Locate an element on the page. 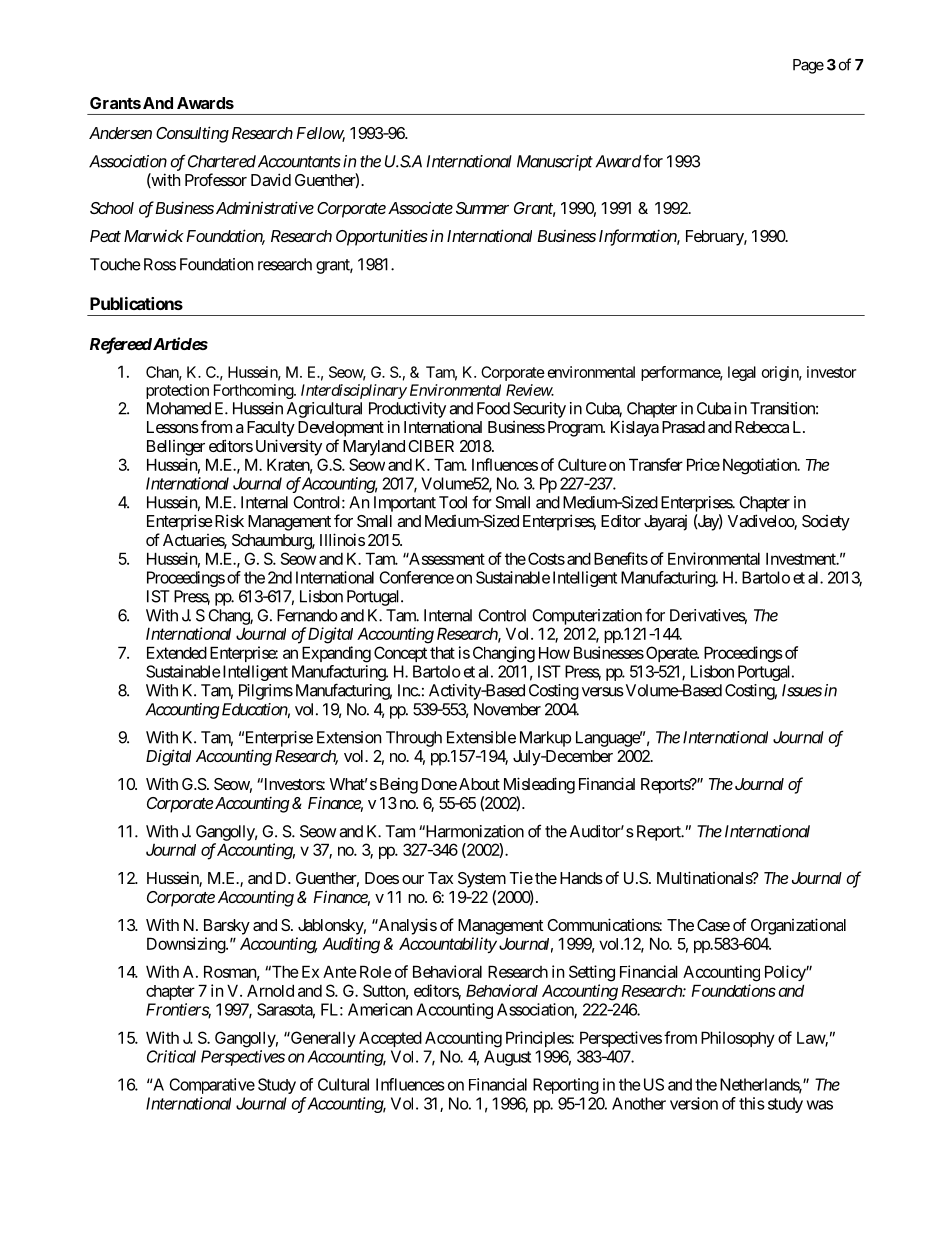 Image resolution: width=952 pixels, height=1233 pixels. Manuscript is located at coordinates (555, 163).
